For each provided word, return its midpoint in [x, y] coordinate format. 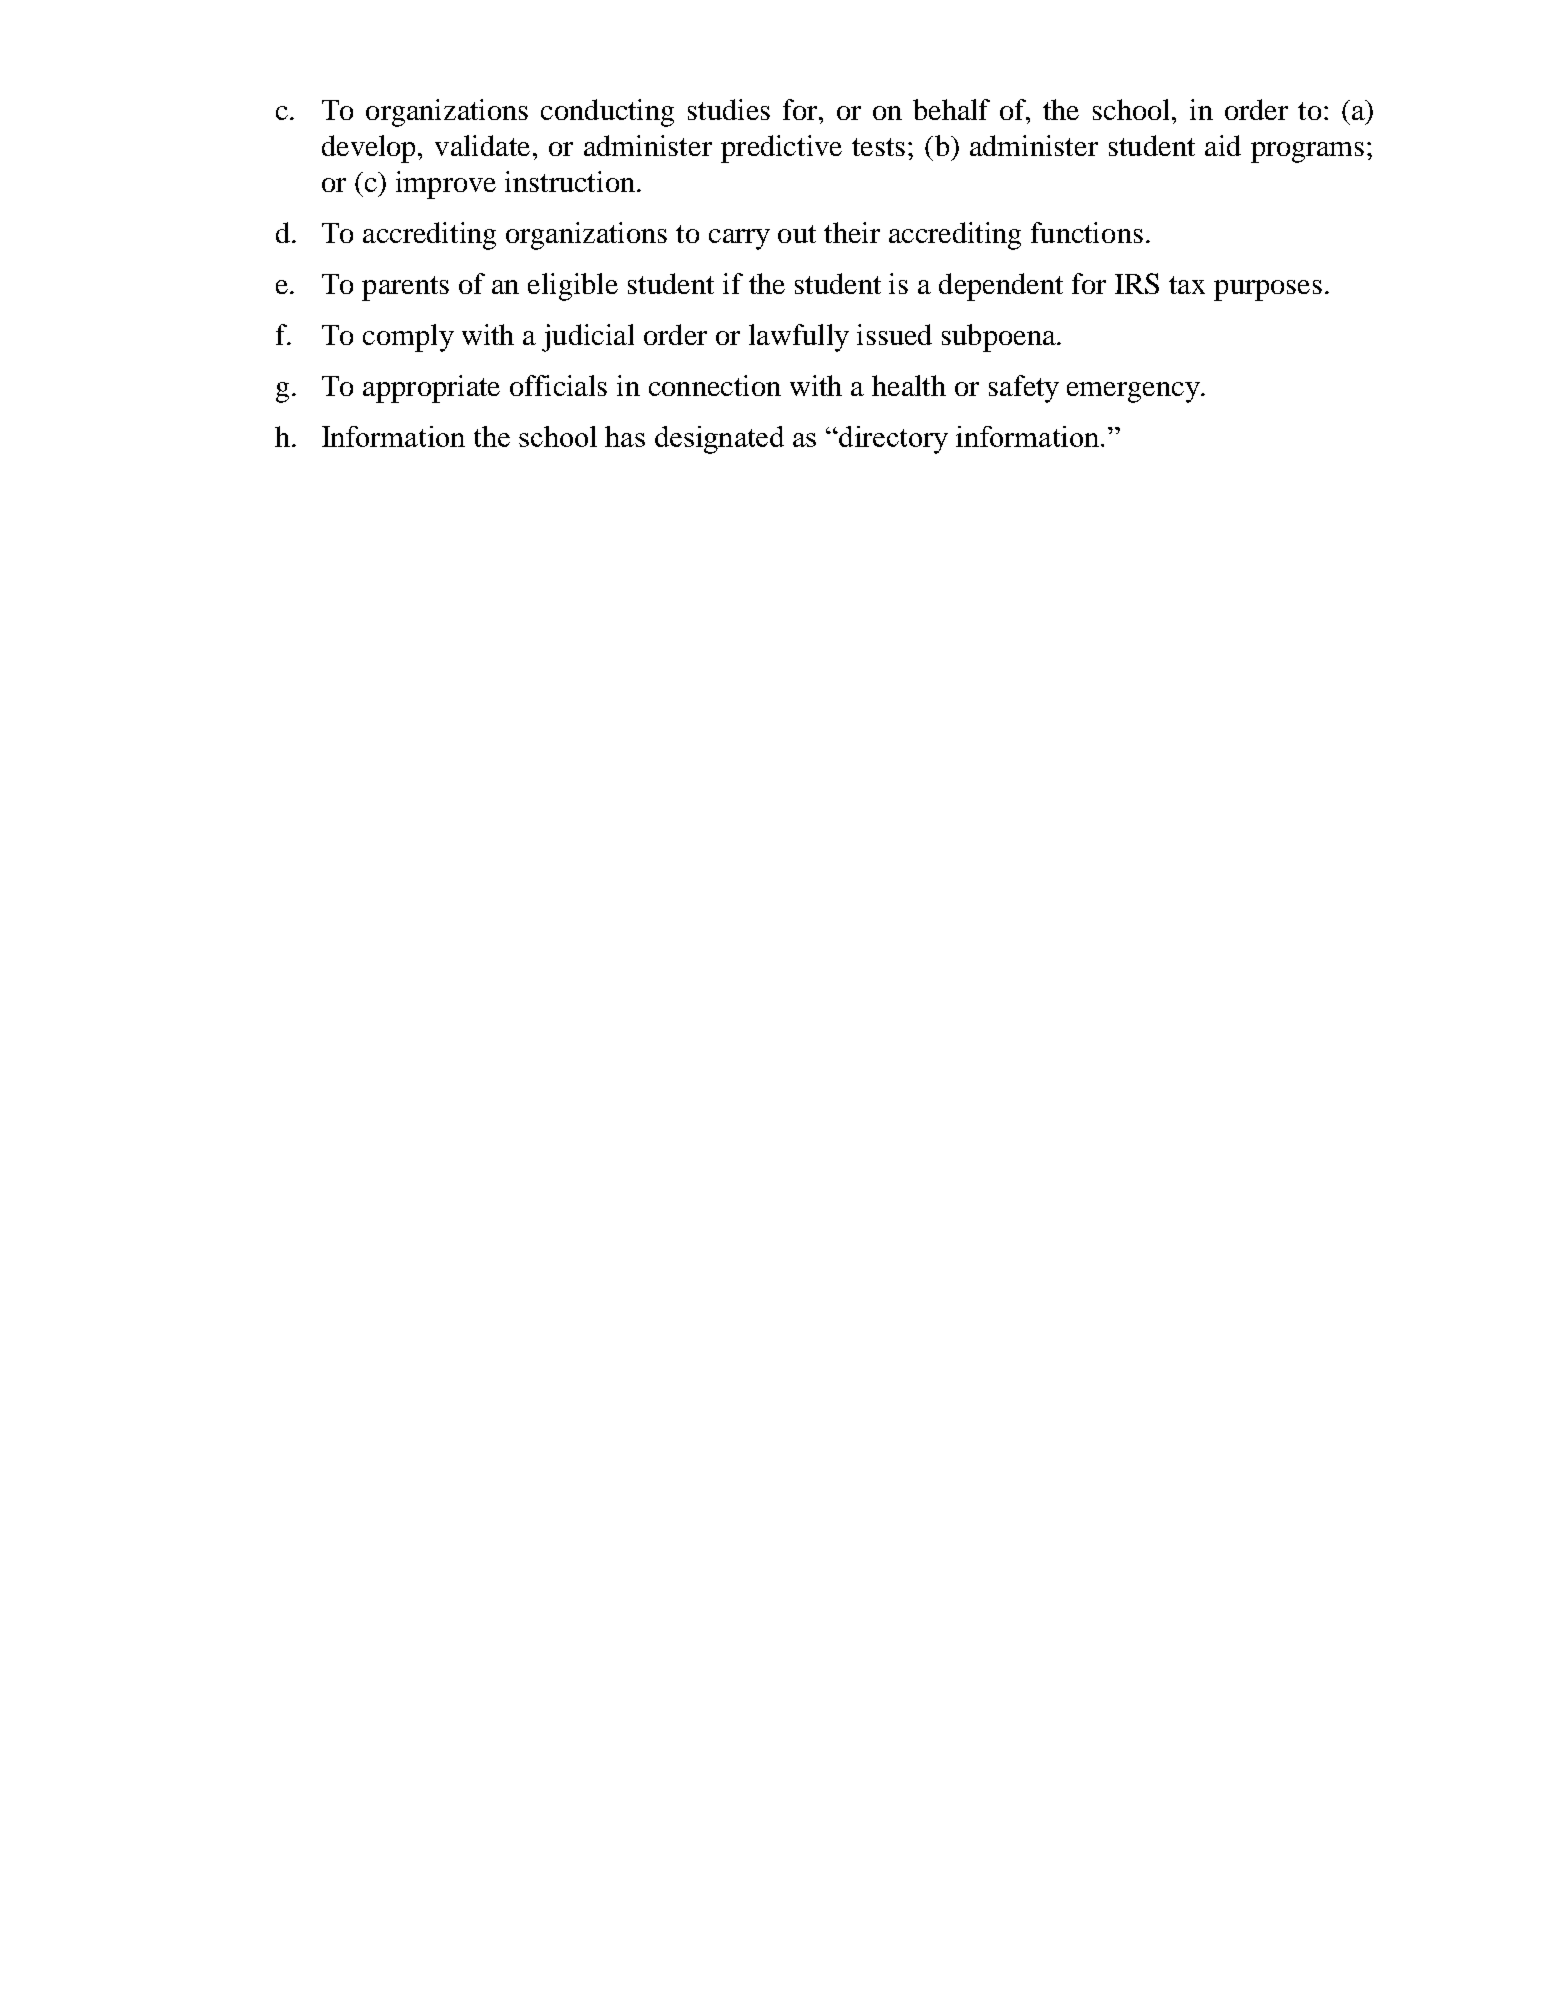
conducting [607, 113]
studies [729, 109]
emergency [1134, 392]
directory [892, 440]
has [625, 436]
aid [1223, 145]
